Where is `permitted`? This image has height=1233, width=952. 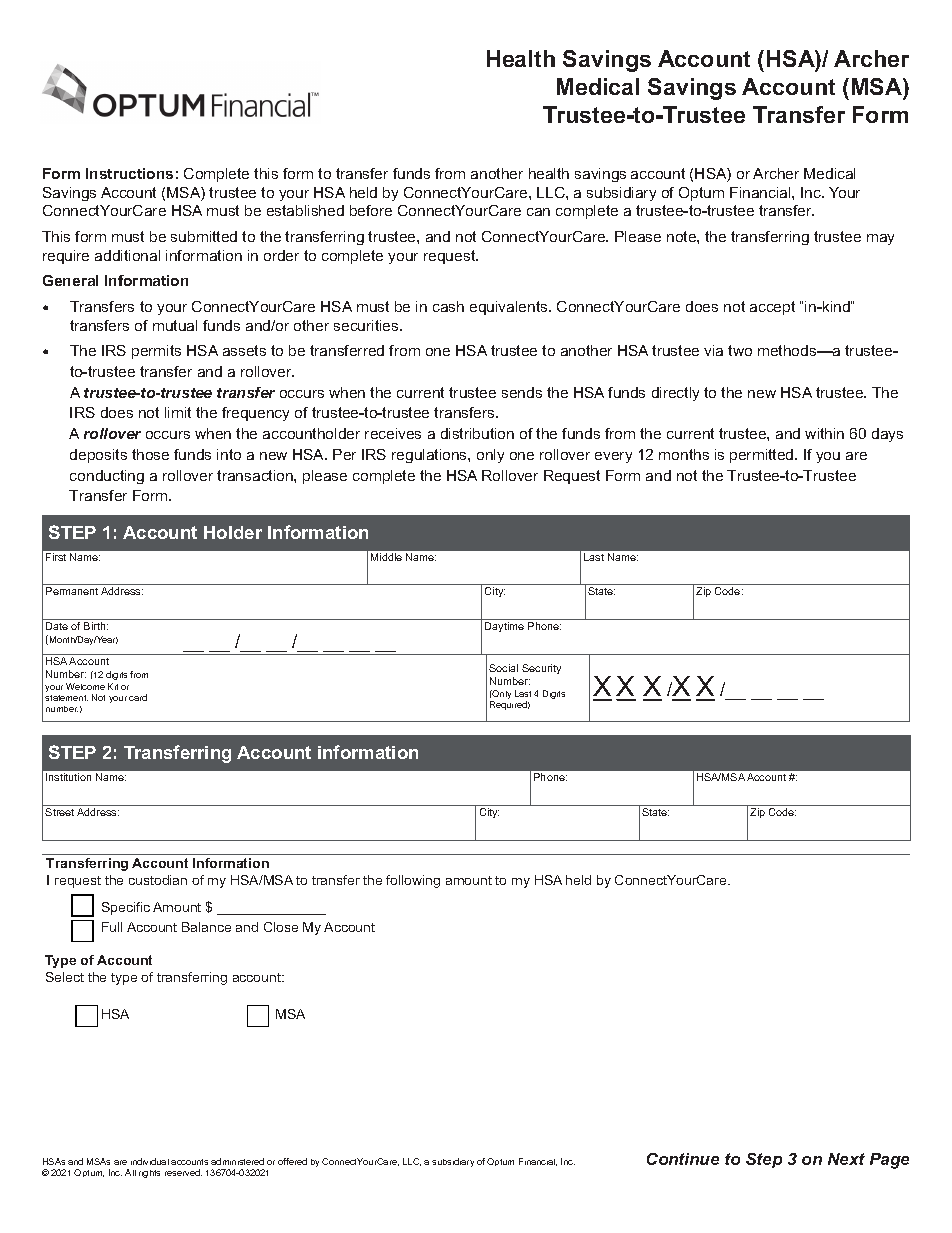
permitted is located at coordinates (763, 456).
